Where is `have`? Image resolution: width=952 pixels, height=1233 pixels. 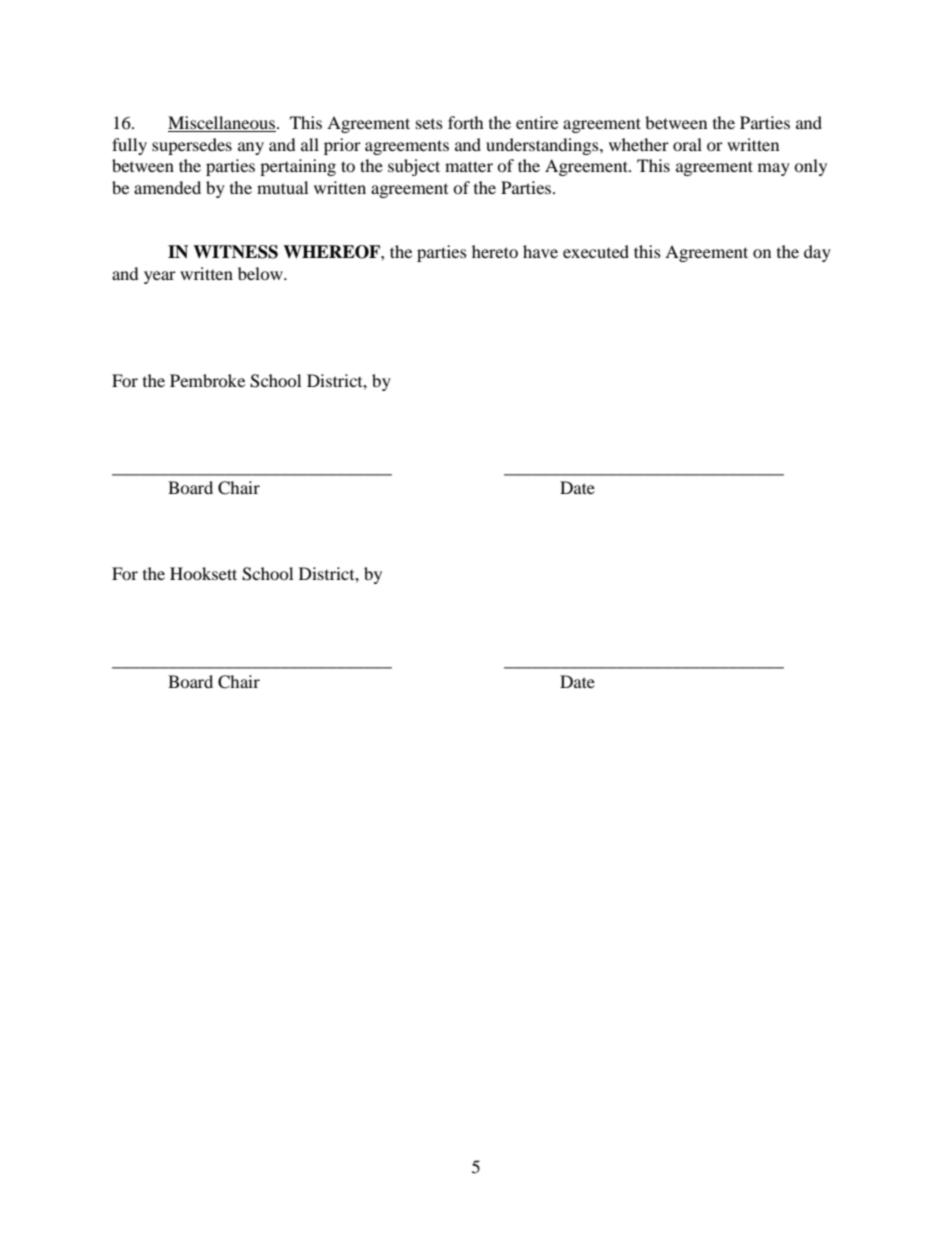
have is located at coordinates (540, 251).
